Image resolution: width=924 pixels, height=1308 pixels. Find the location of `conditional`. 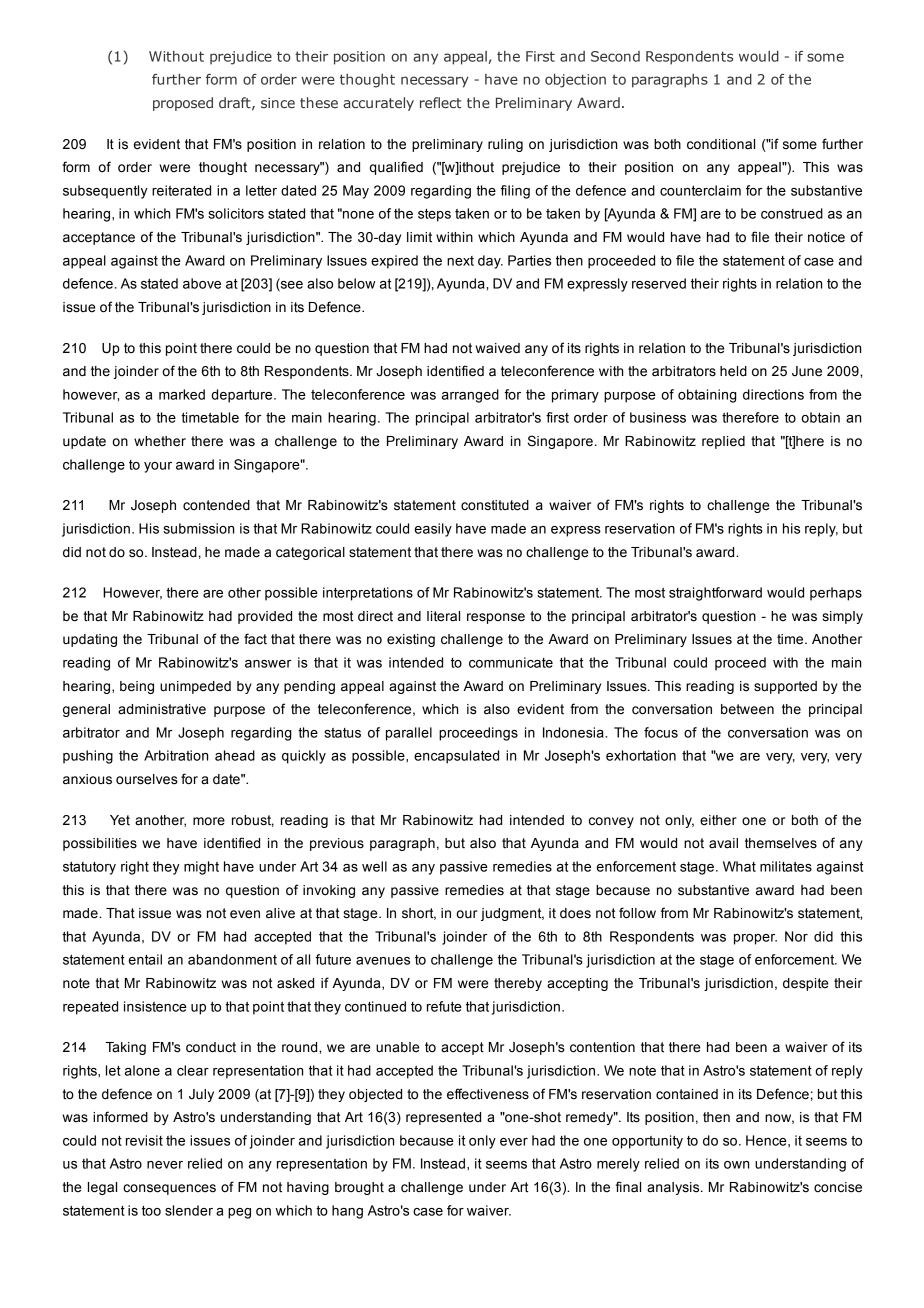

conditional is located at coordinates (721, 144).
